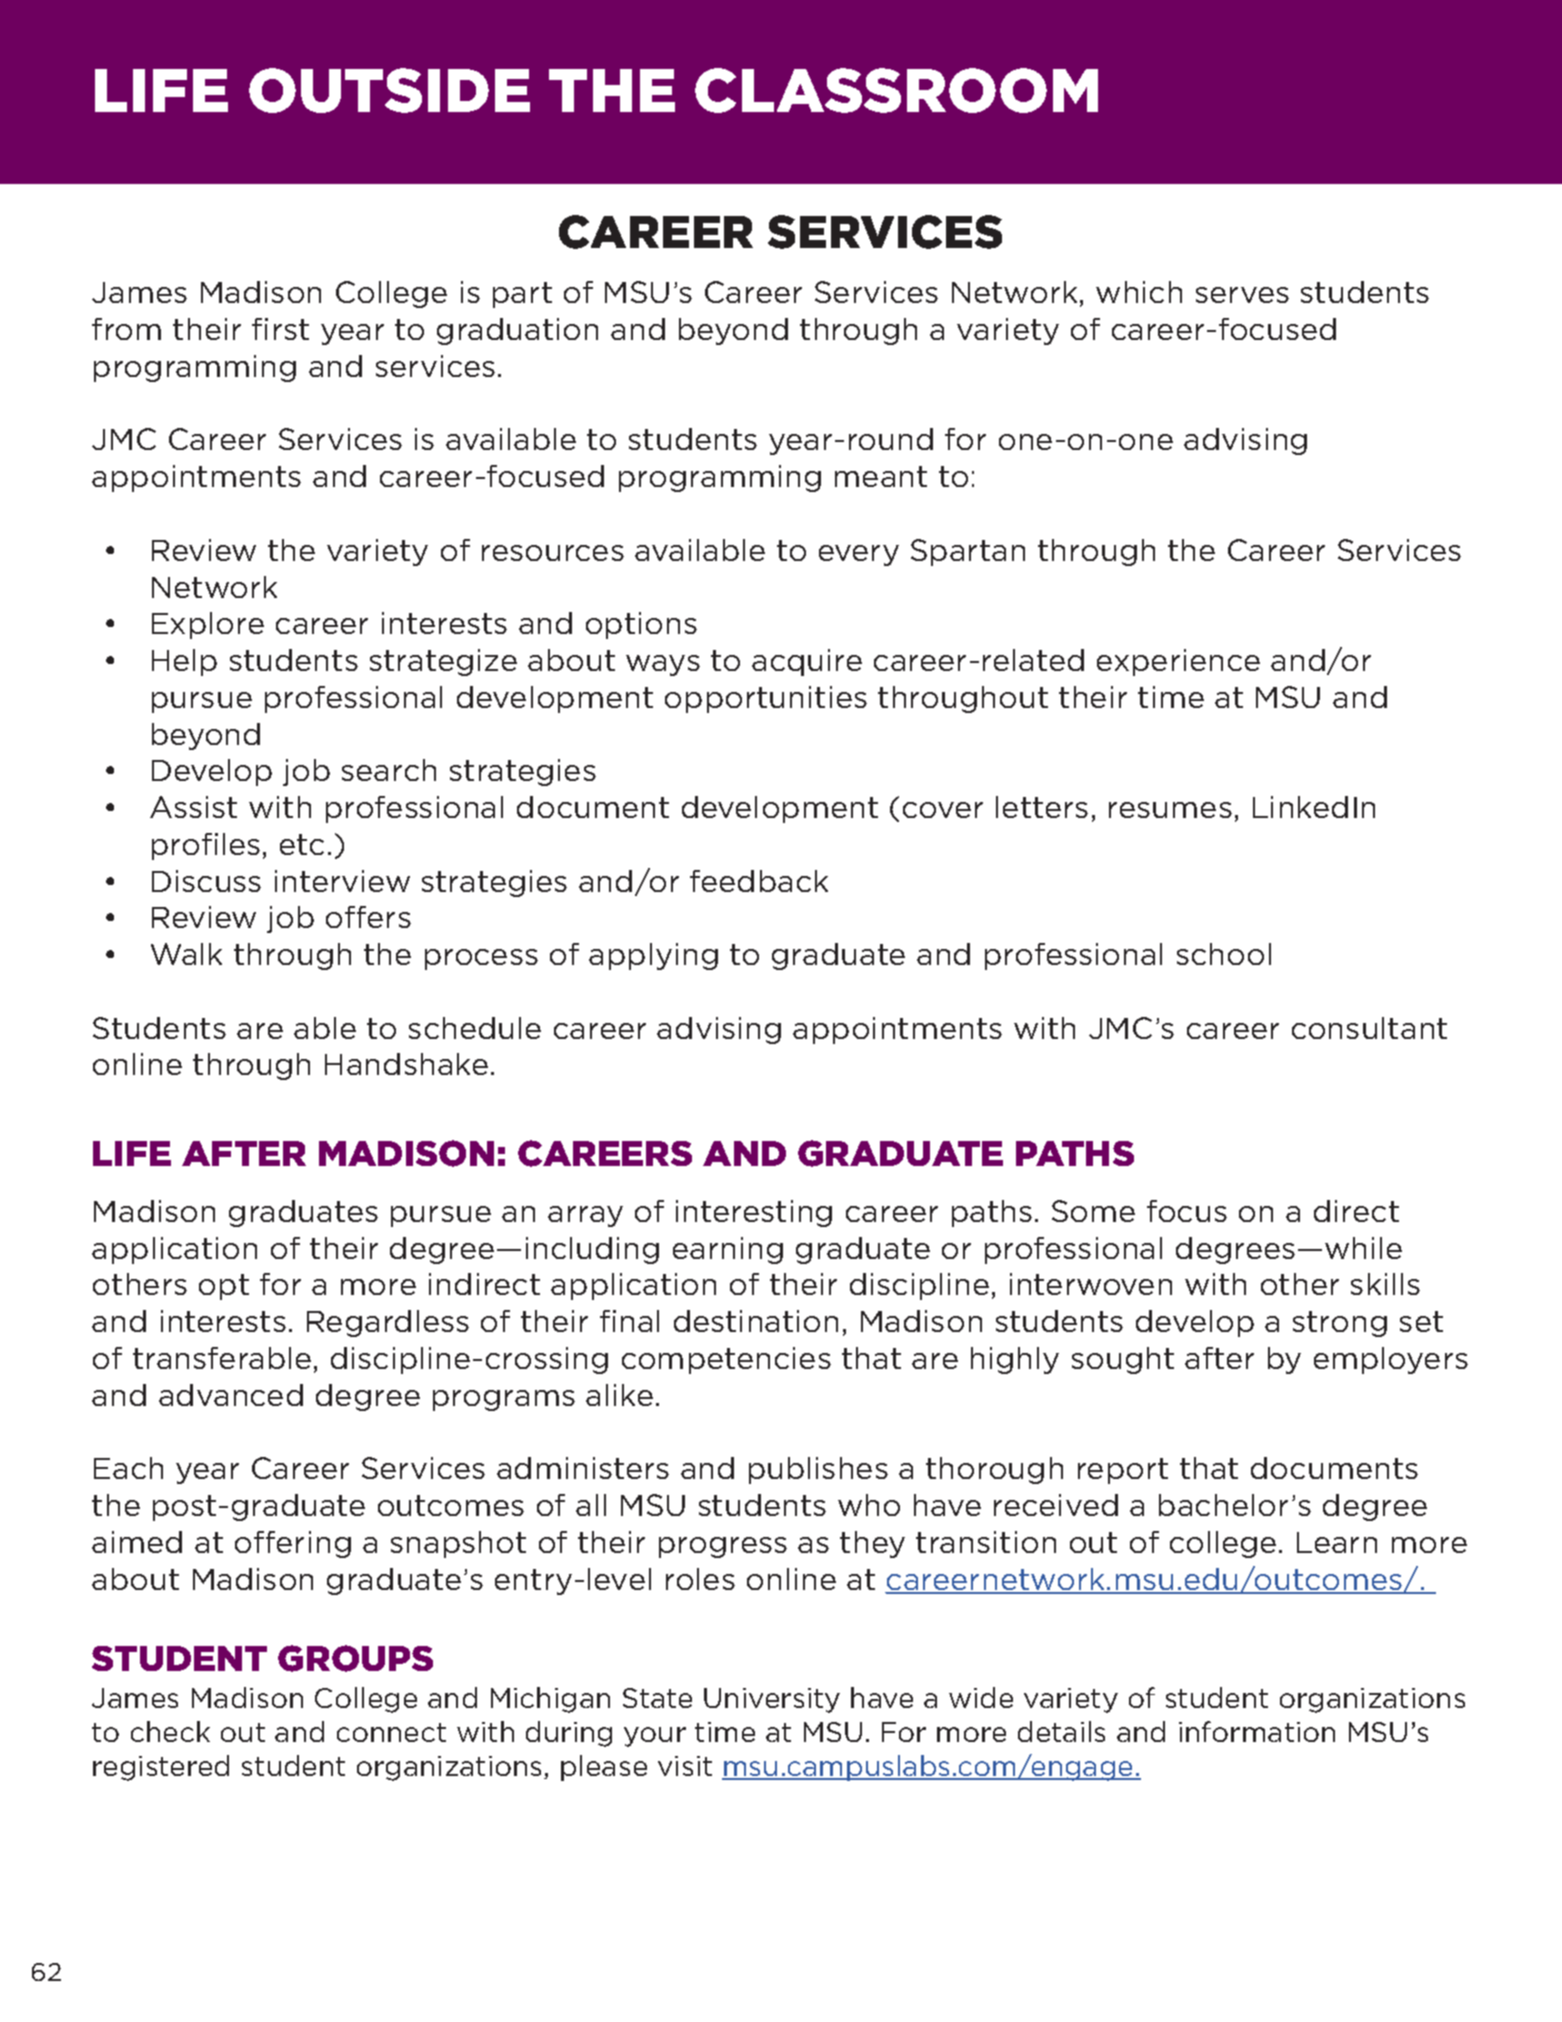 This screenshot has width=1562, height=2022. I want to click on CLASSROOM, so click(896, 90).
